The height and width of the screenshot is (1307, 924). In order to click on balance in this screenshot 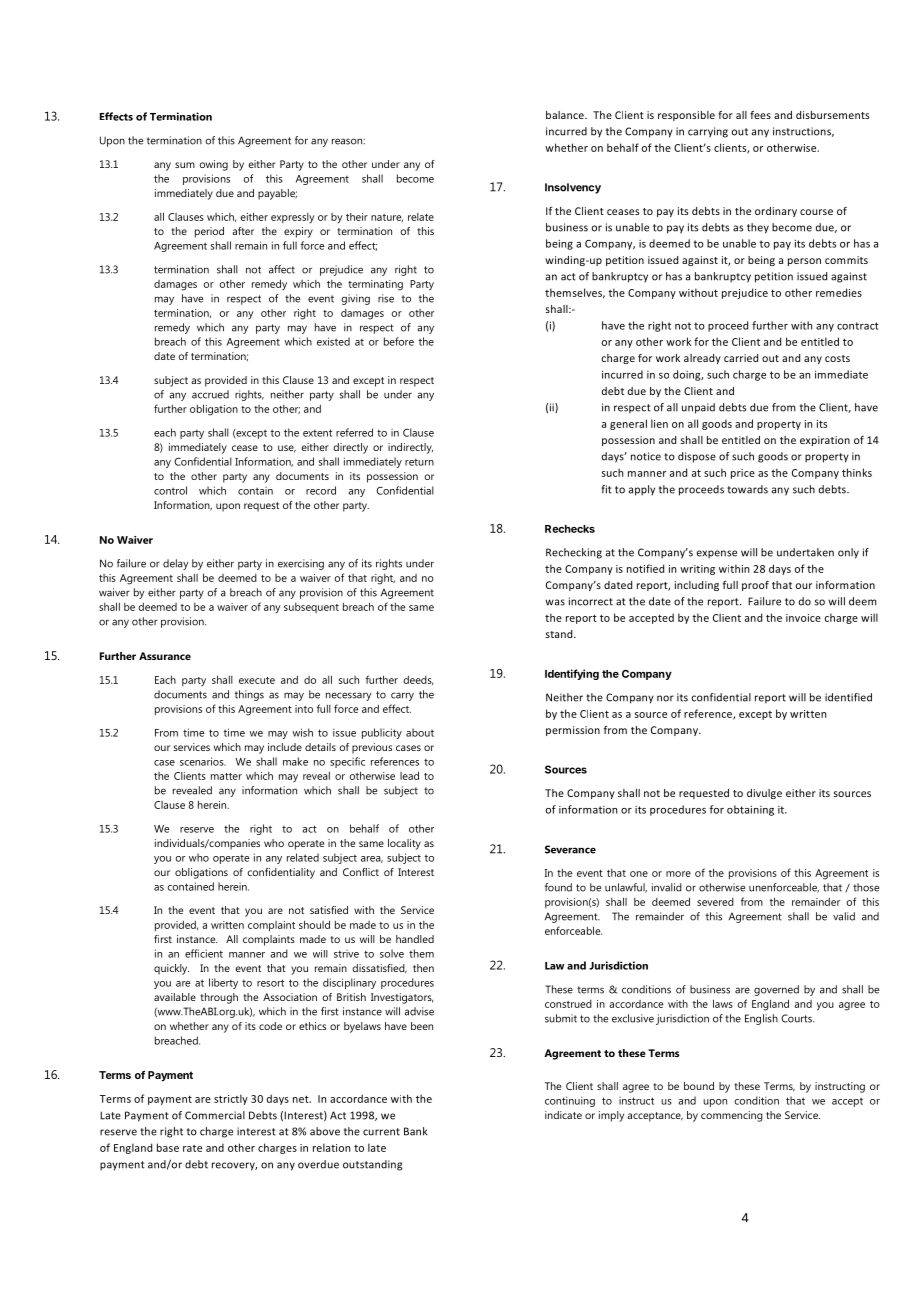, I will do `click(566, 115)`.
